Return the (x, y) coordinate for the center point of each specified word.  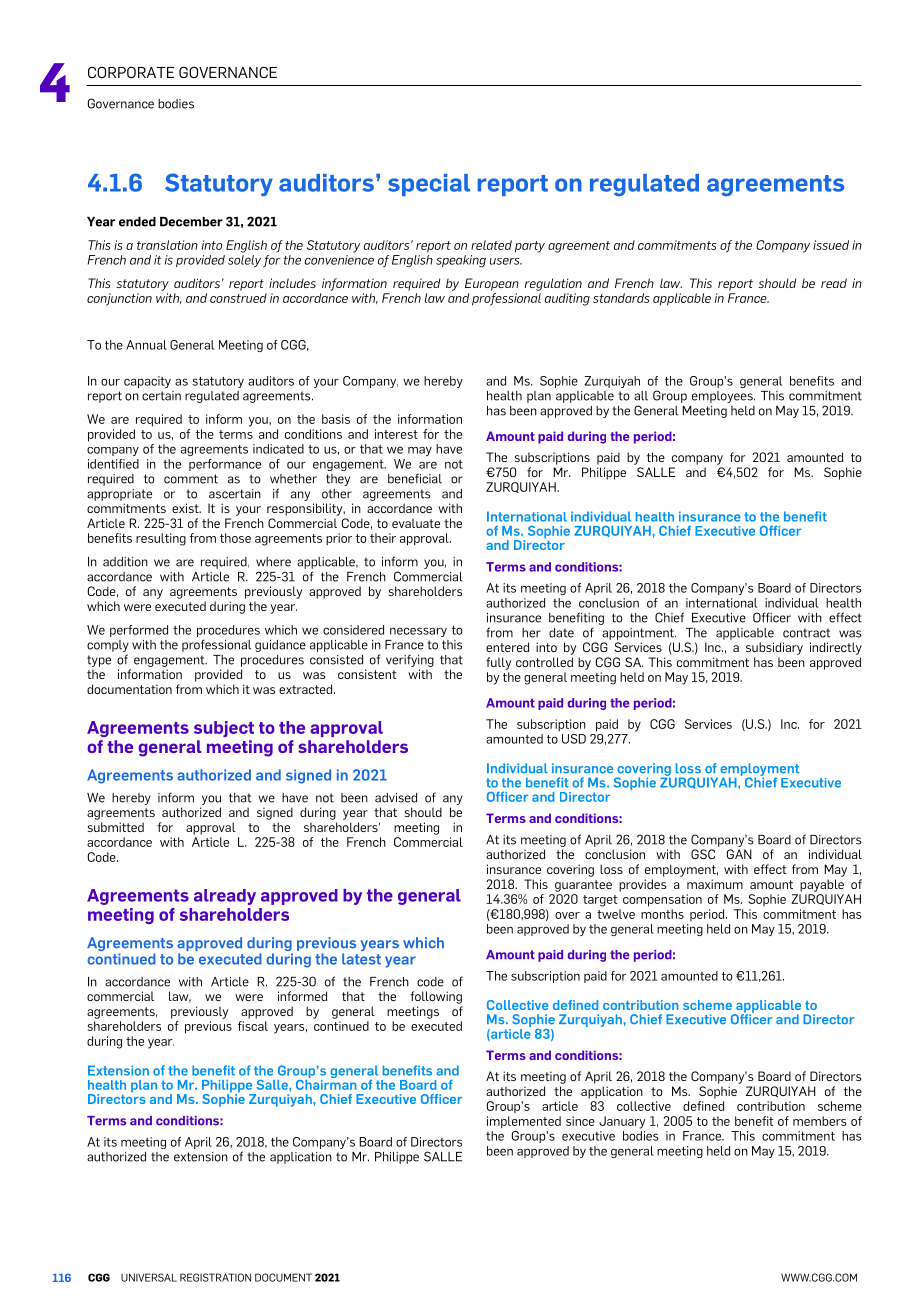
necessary (418, 632)
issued (831, 245)
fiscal (253, 1026)
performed (139, 631)
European (492, 284)
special (429, 185)
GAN (739, 854)
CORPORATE (131, 72)
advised (396, 798)
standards (621, 298)
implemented (524, 1122)
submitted (116, 827)
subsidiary (774, 648)
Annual (146, 345)
